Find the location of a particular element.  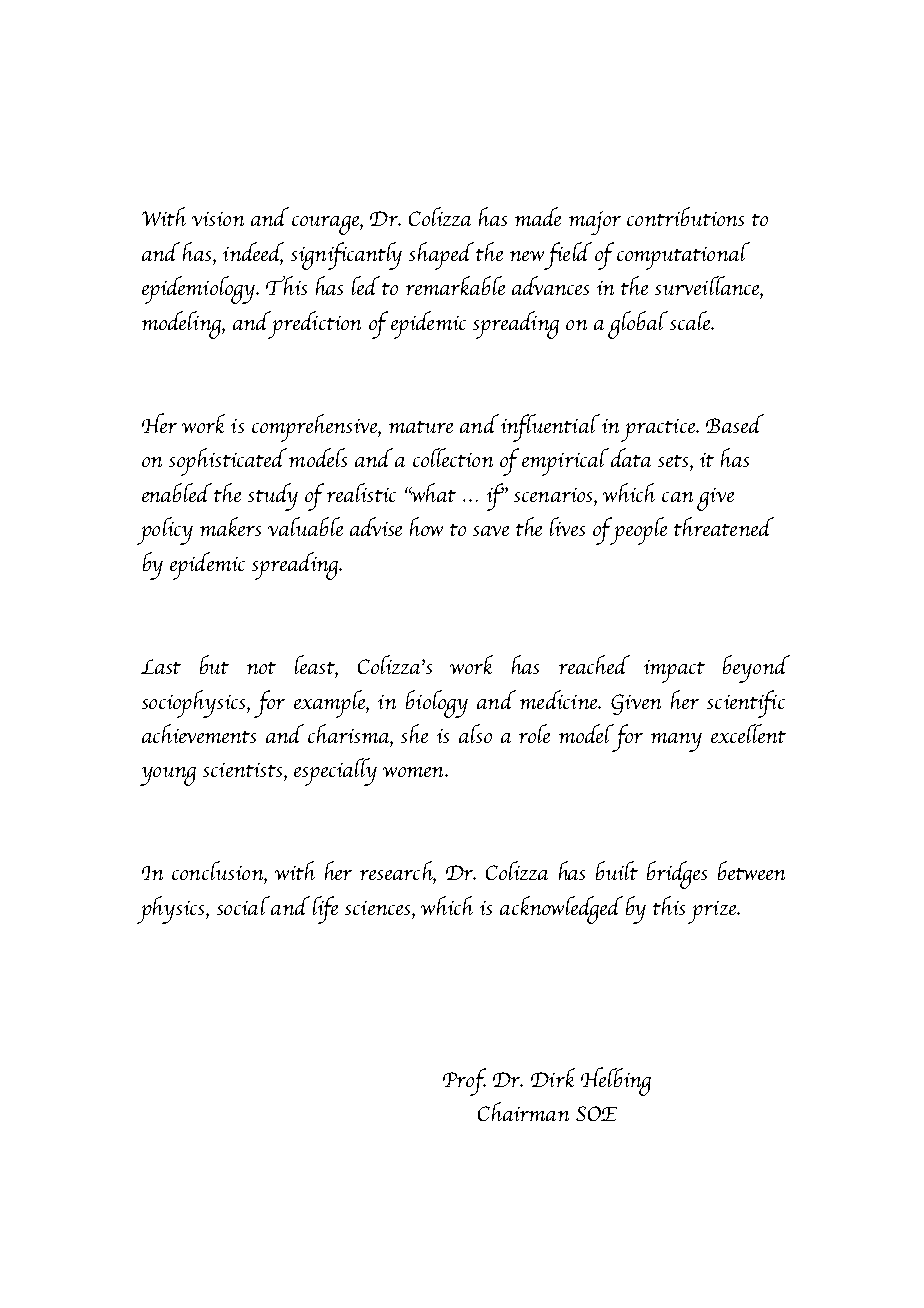

collection is located at coordinates (453, 457).
